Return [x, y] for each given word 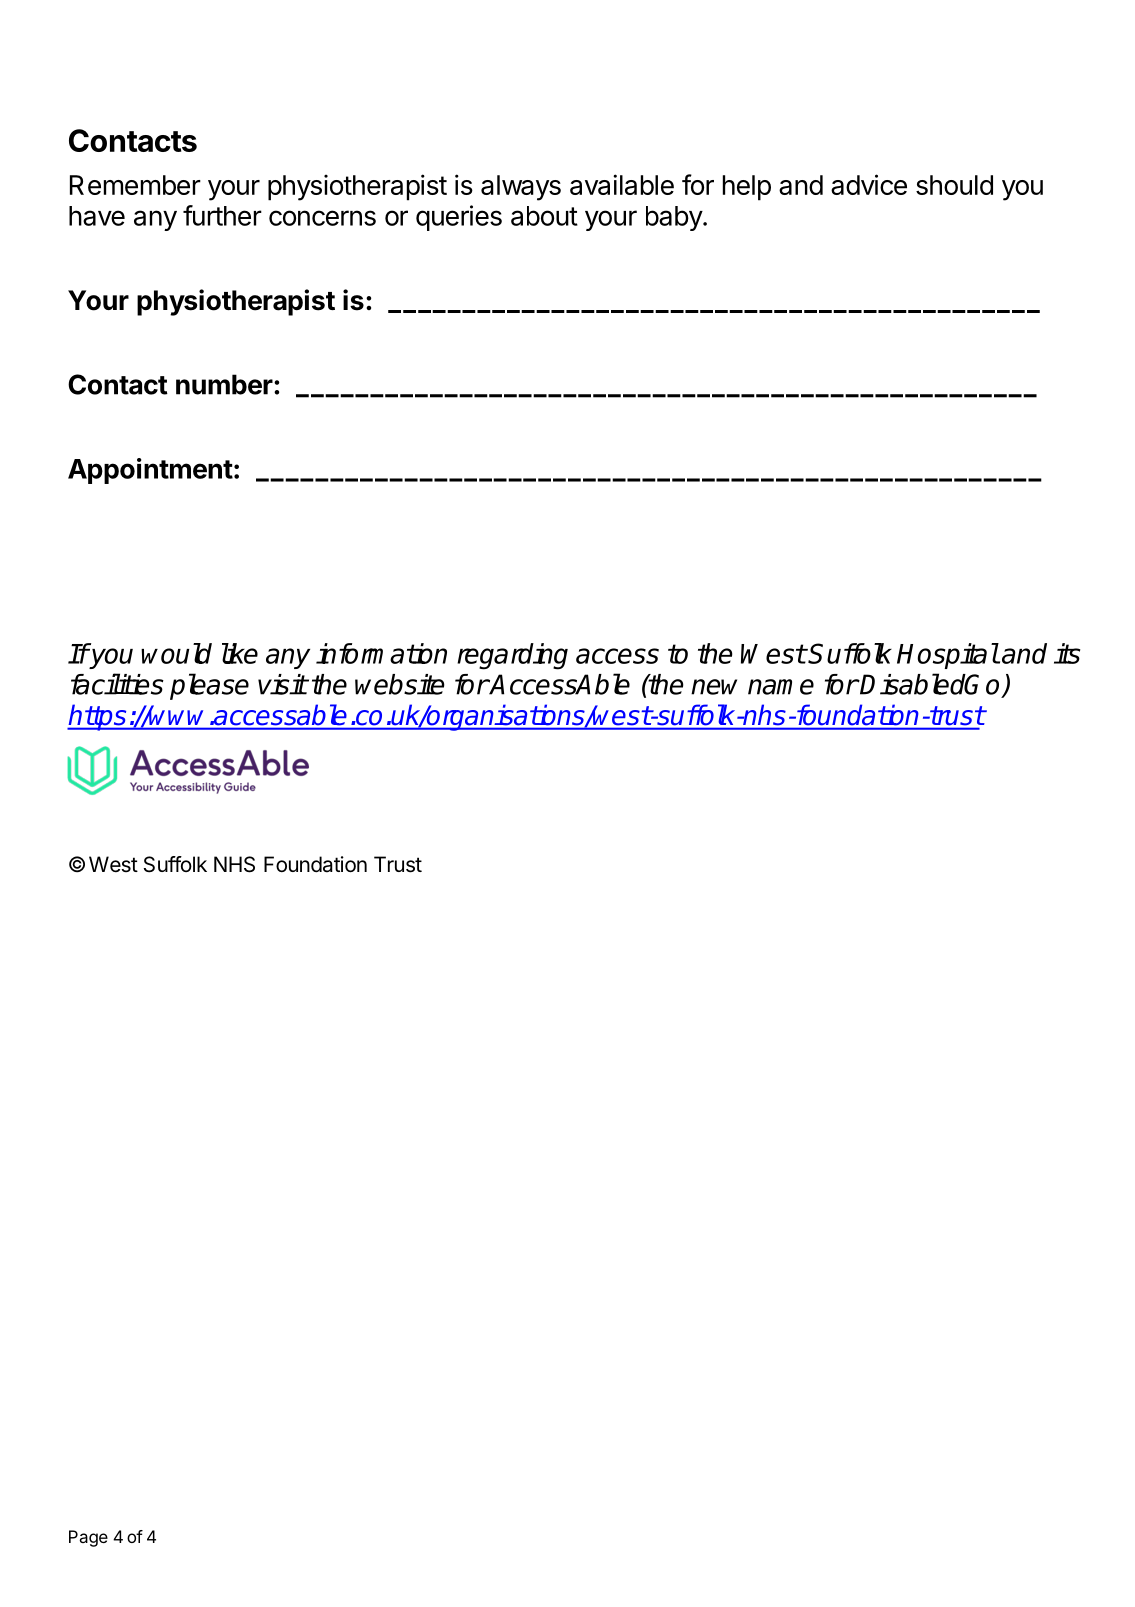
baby [675, 218]
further [222, 215]
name [781, 687]
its [1067, 653]
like [240, 653]
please [209, 686]
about [544, 216]
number [224, 384]
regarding [512, 656]
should [954, 185]
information [381, 653]
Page [88, 1538]
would [176, 653]
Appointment [150, 471]
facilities [117, 684]
